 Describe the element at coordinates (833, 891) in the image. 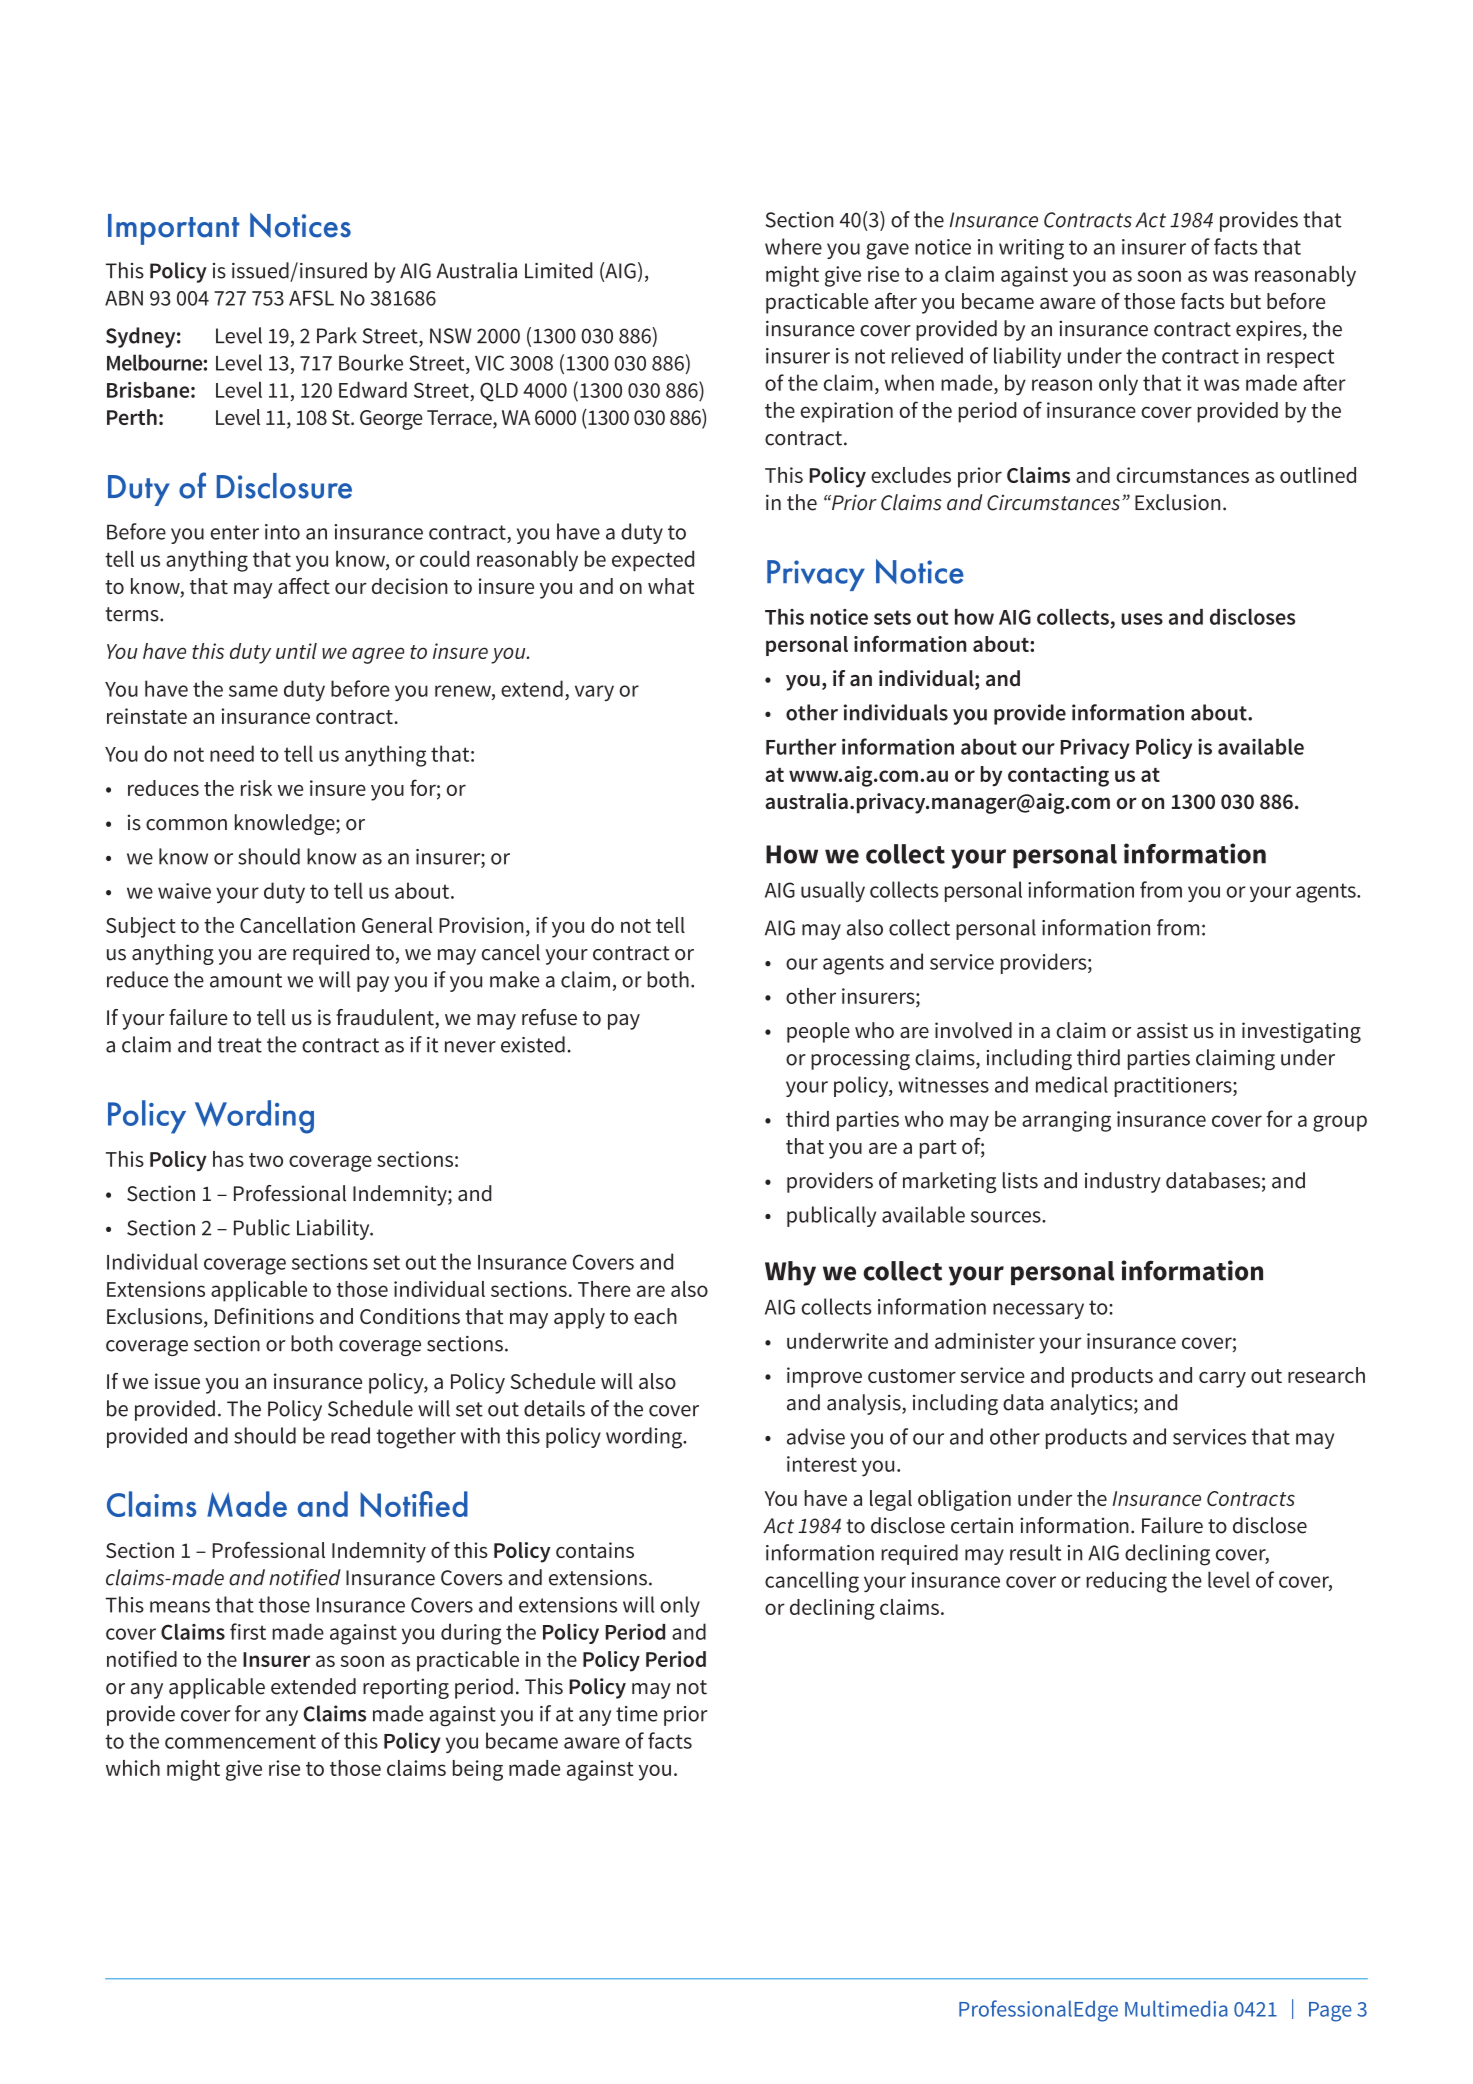

I see `usually` at that location.
